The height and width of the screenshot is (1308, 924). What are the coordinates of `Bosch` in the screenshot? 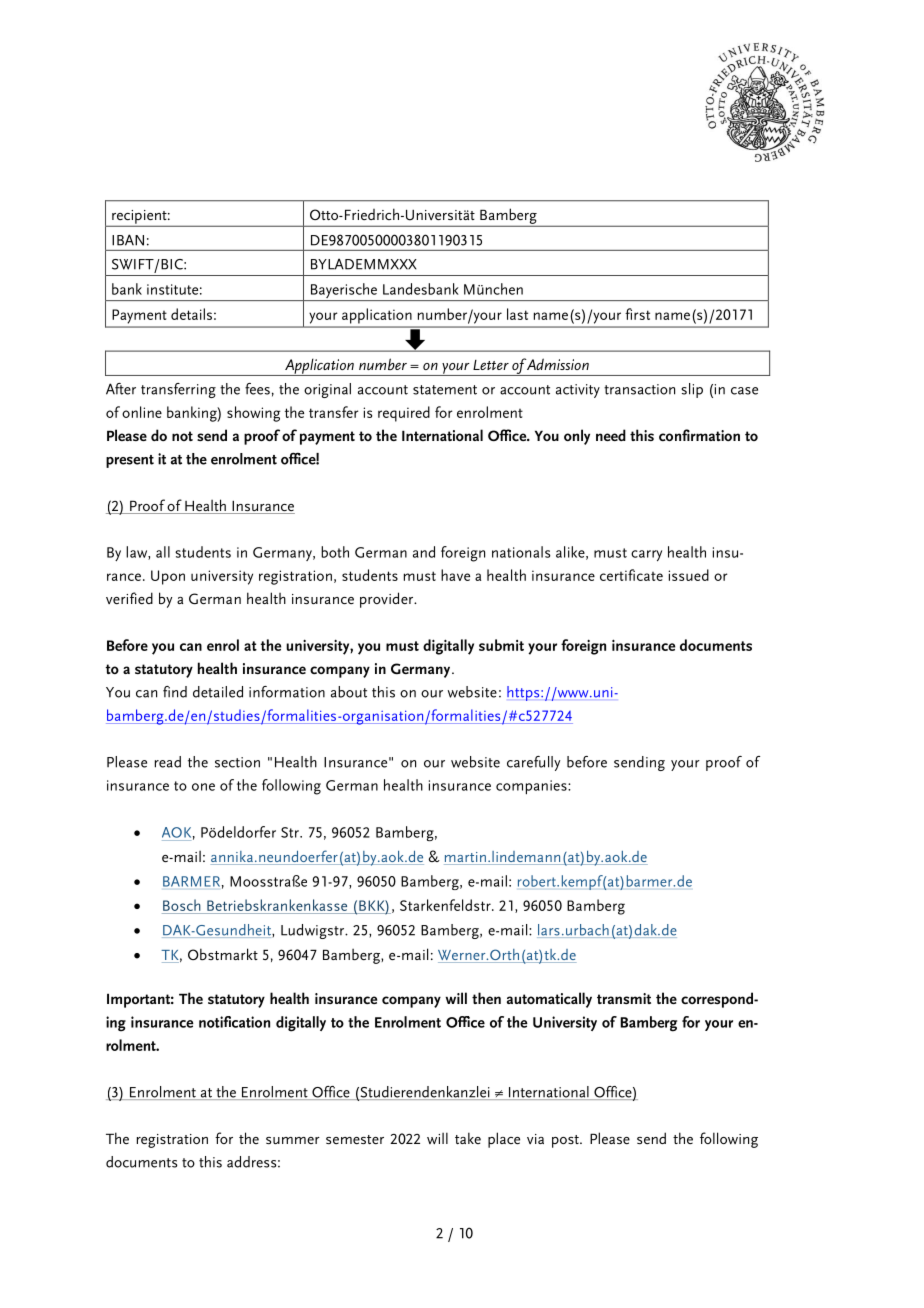 It's located at (182, 905).
